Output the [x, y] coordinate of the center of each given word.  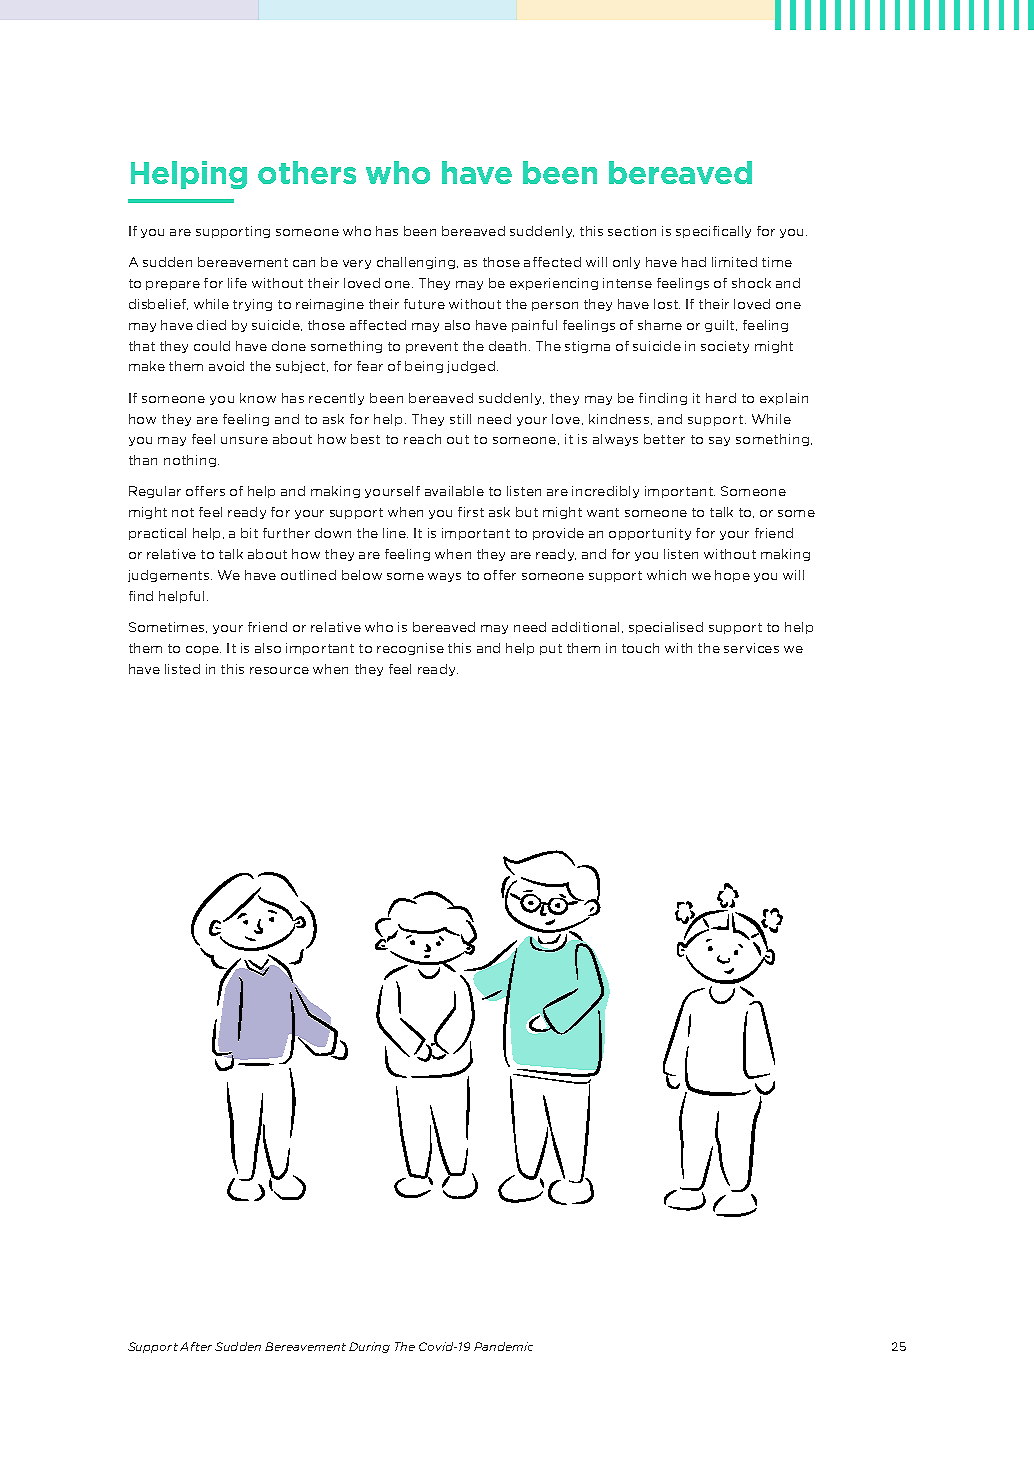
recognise [410, 649]
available [454, 491]
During [369, 1347]
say [719, 441]
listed [182, 669]
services [751, 648]
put [551, 649]
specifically [713, 232]
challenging [417, 263]
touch [640, 648]
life [237, 283]
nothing [191, 461]
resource [279, 670]
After [196, 1346]
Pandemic [503, 1346]
